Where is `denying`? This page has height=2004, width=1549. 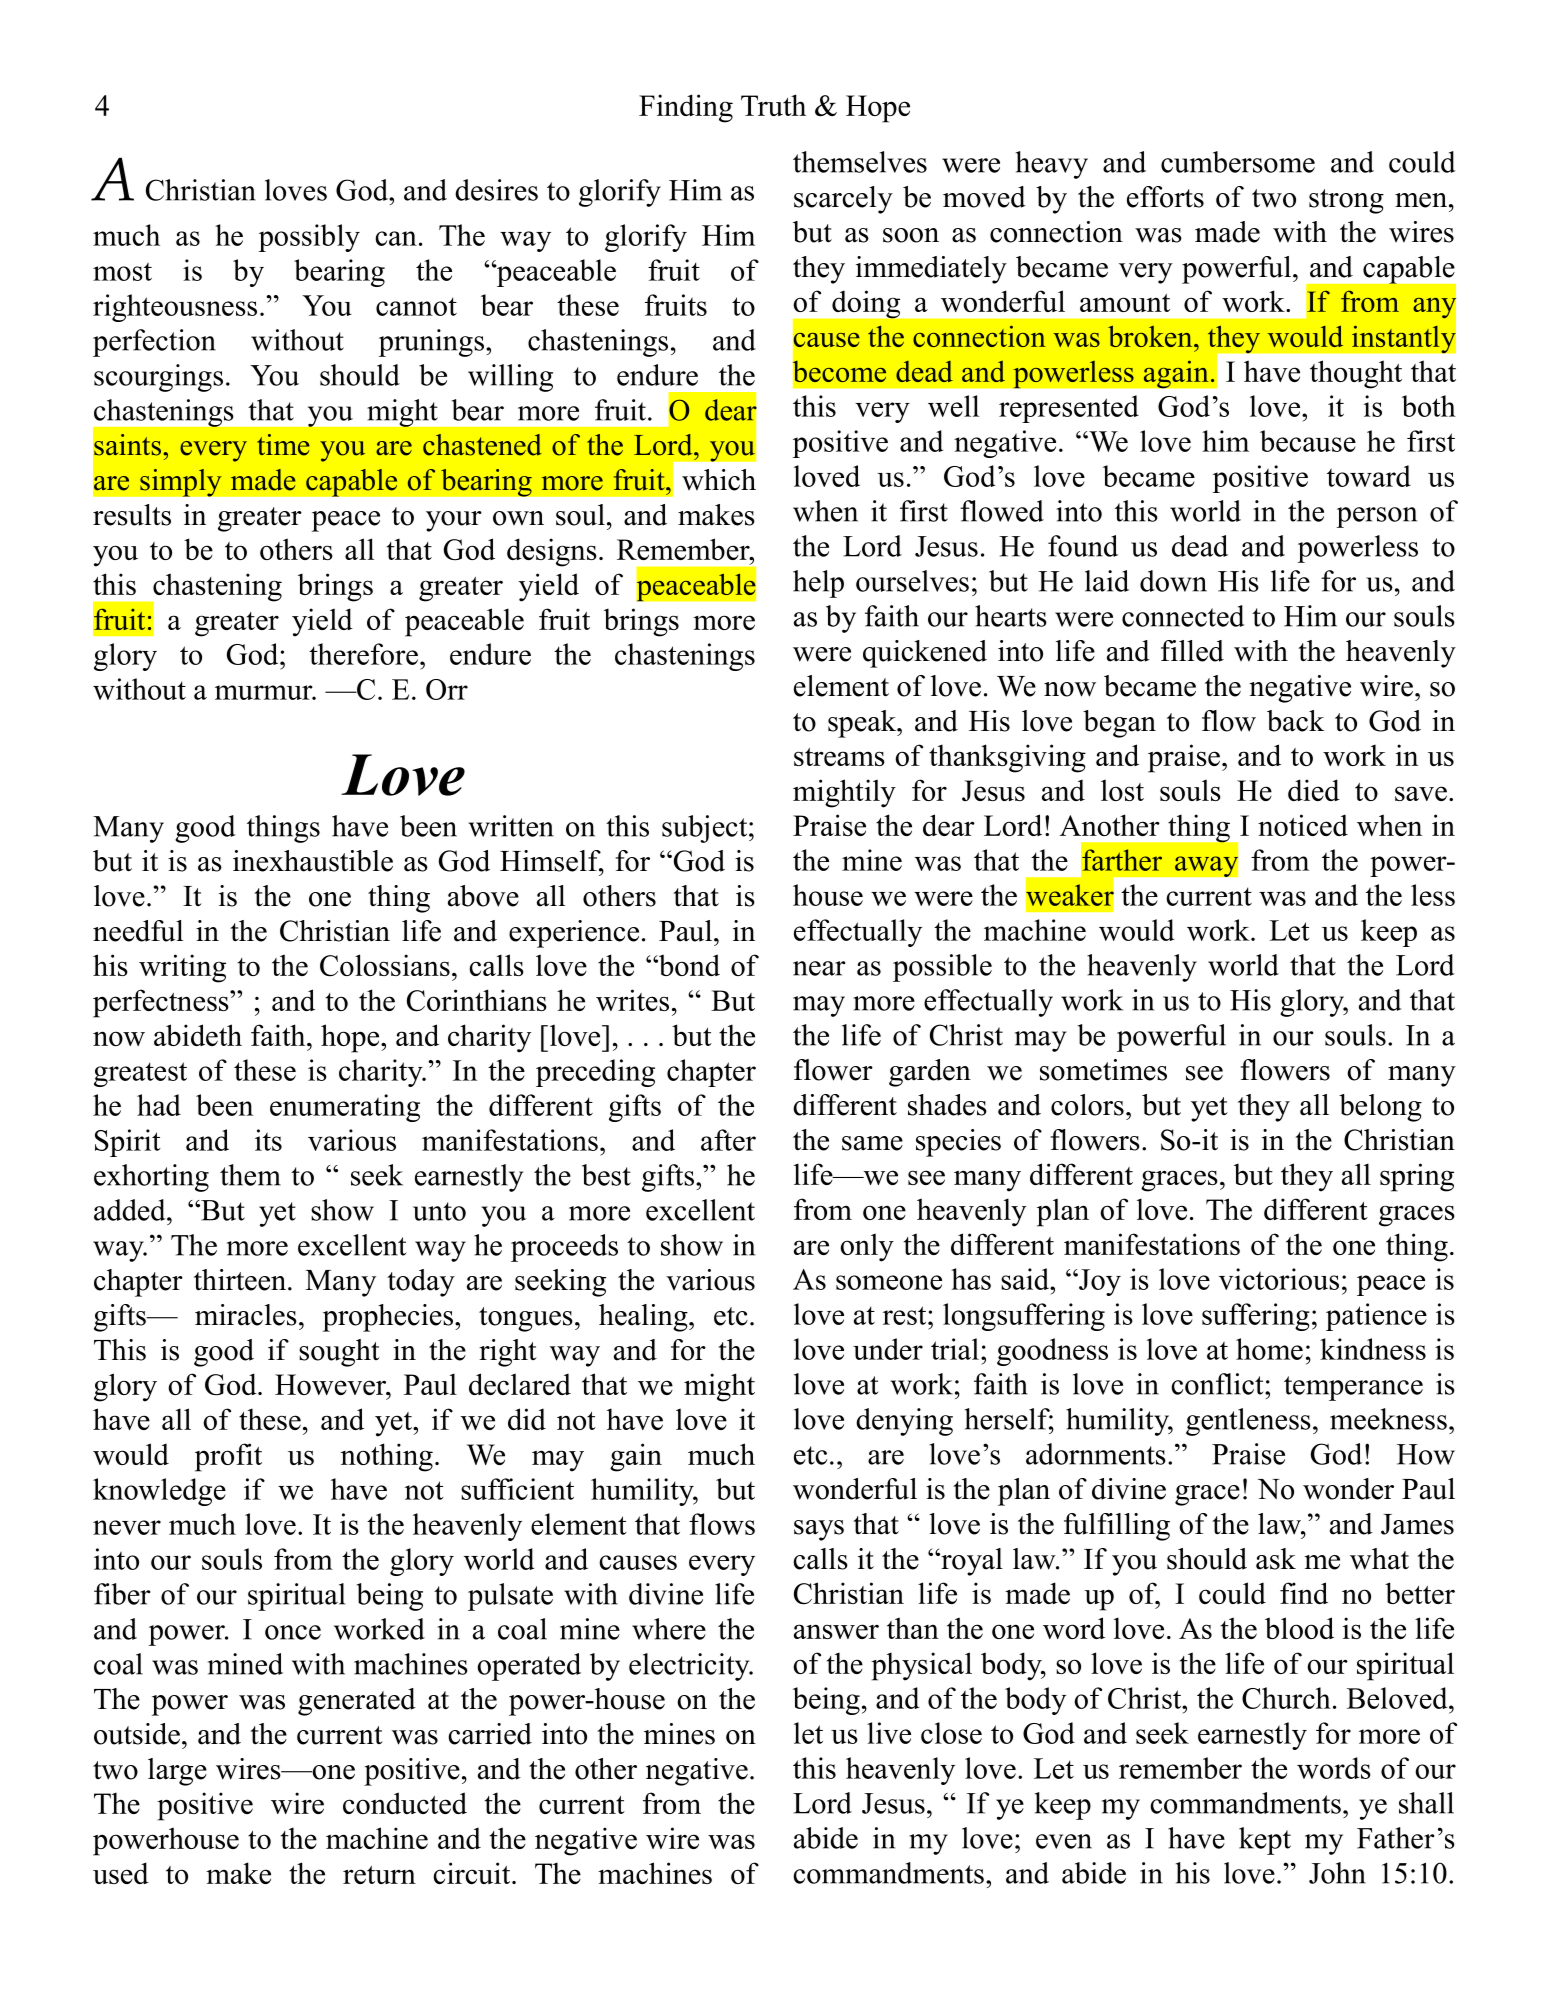 denying is located at coordinates (904, 1422).
